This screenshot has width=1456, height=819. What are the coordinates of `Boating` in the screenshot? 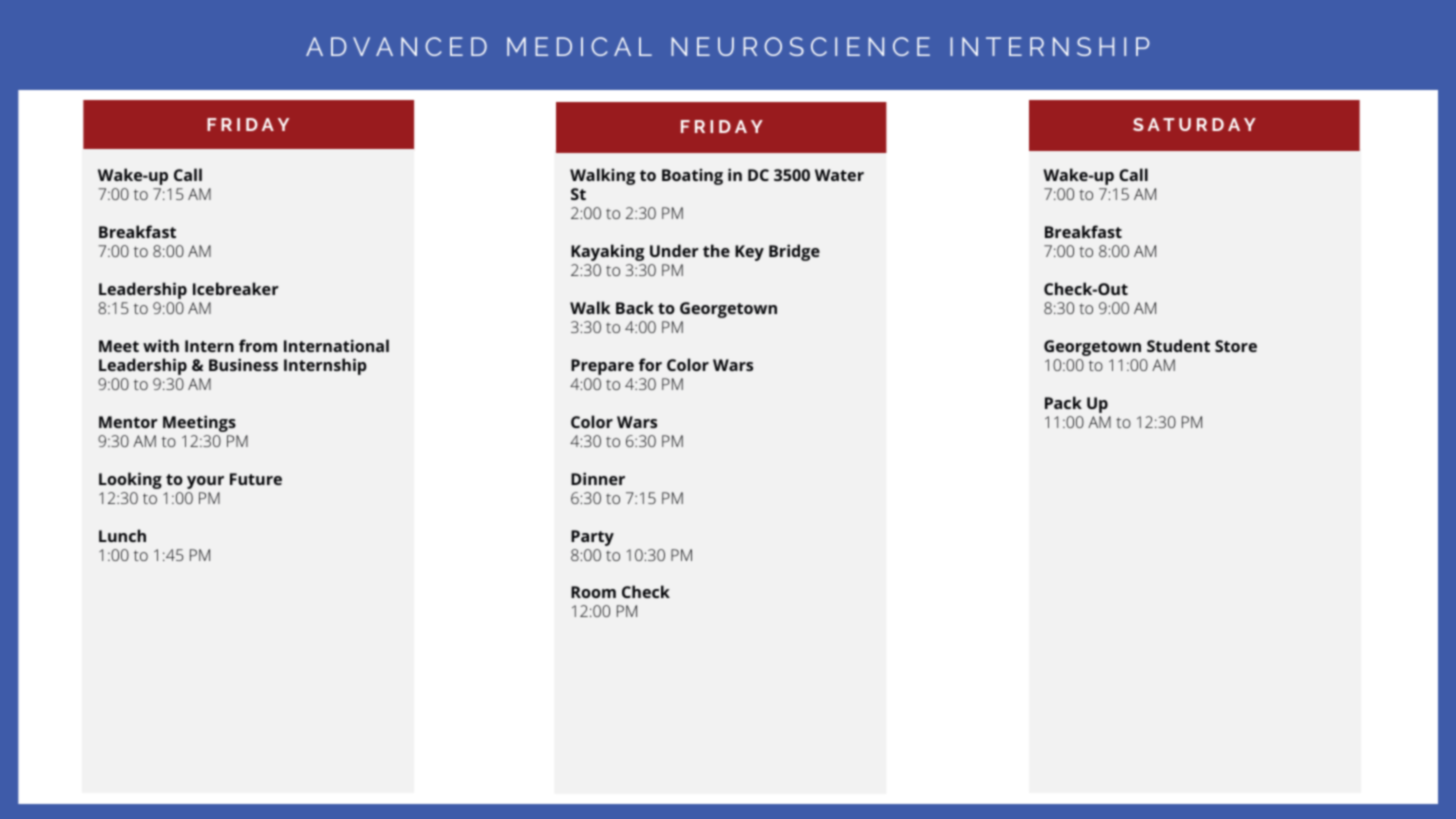 It's located at (692, 177).
